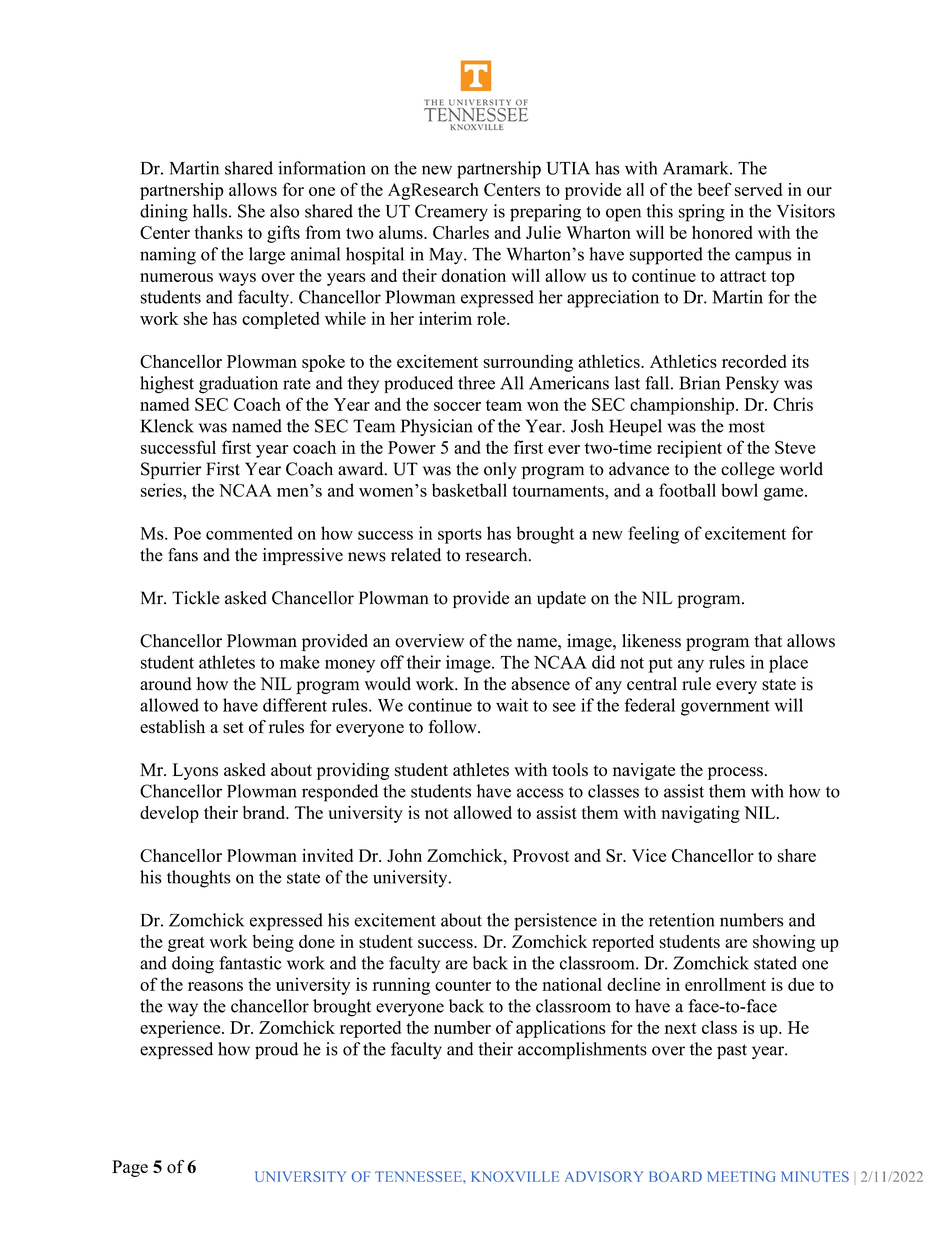 This image has height=1233, width=952. Describe the element at coordinates (512, 705) in the image. I see `wait` at that location.
